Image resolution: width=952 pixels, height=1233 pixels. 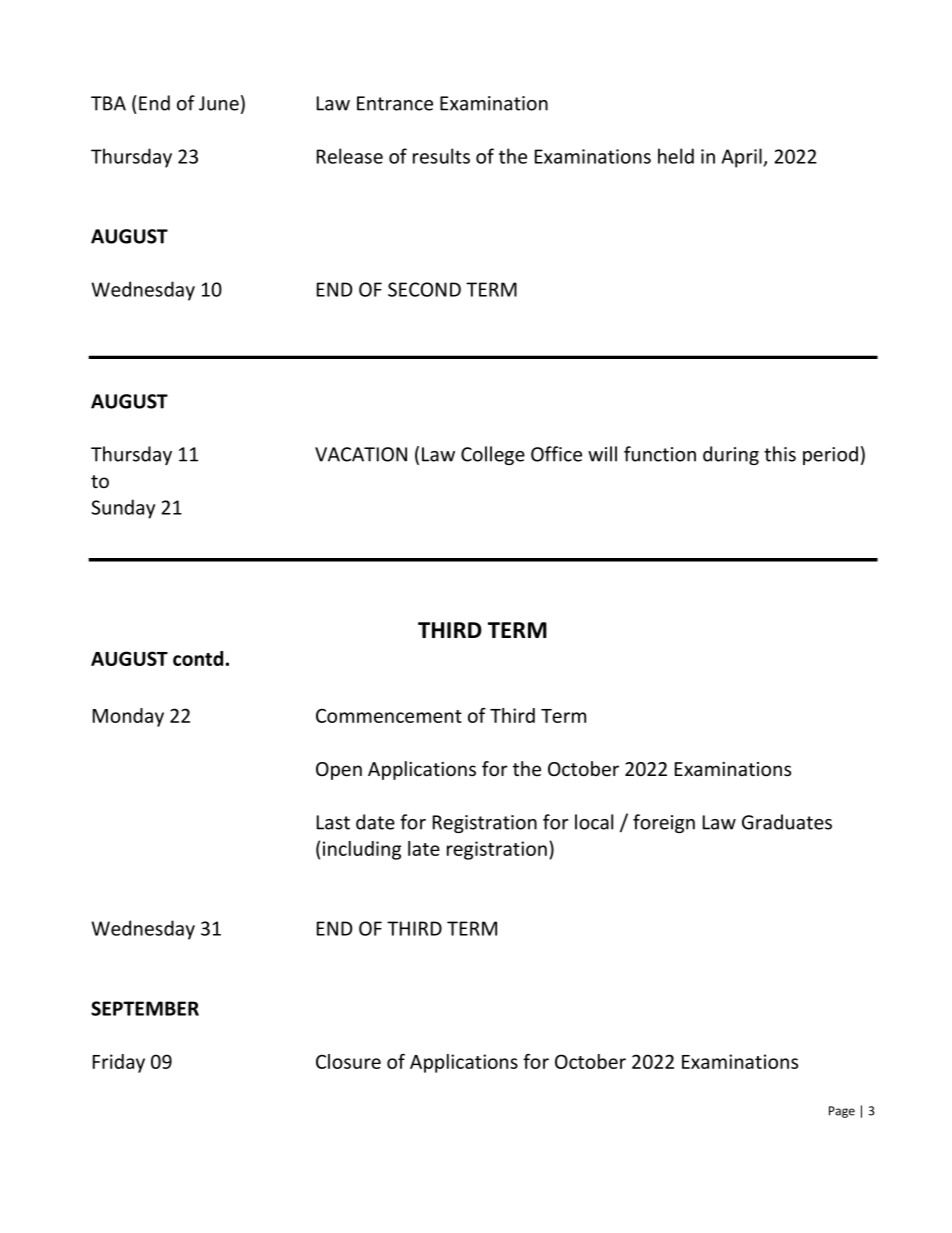 What do you see at coordinates (119, 1063) in the page?
I see `Friday` at bounding box center [119, 1063].
